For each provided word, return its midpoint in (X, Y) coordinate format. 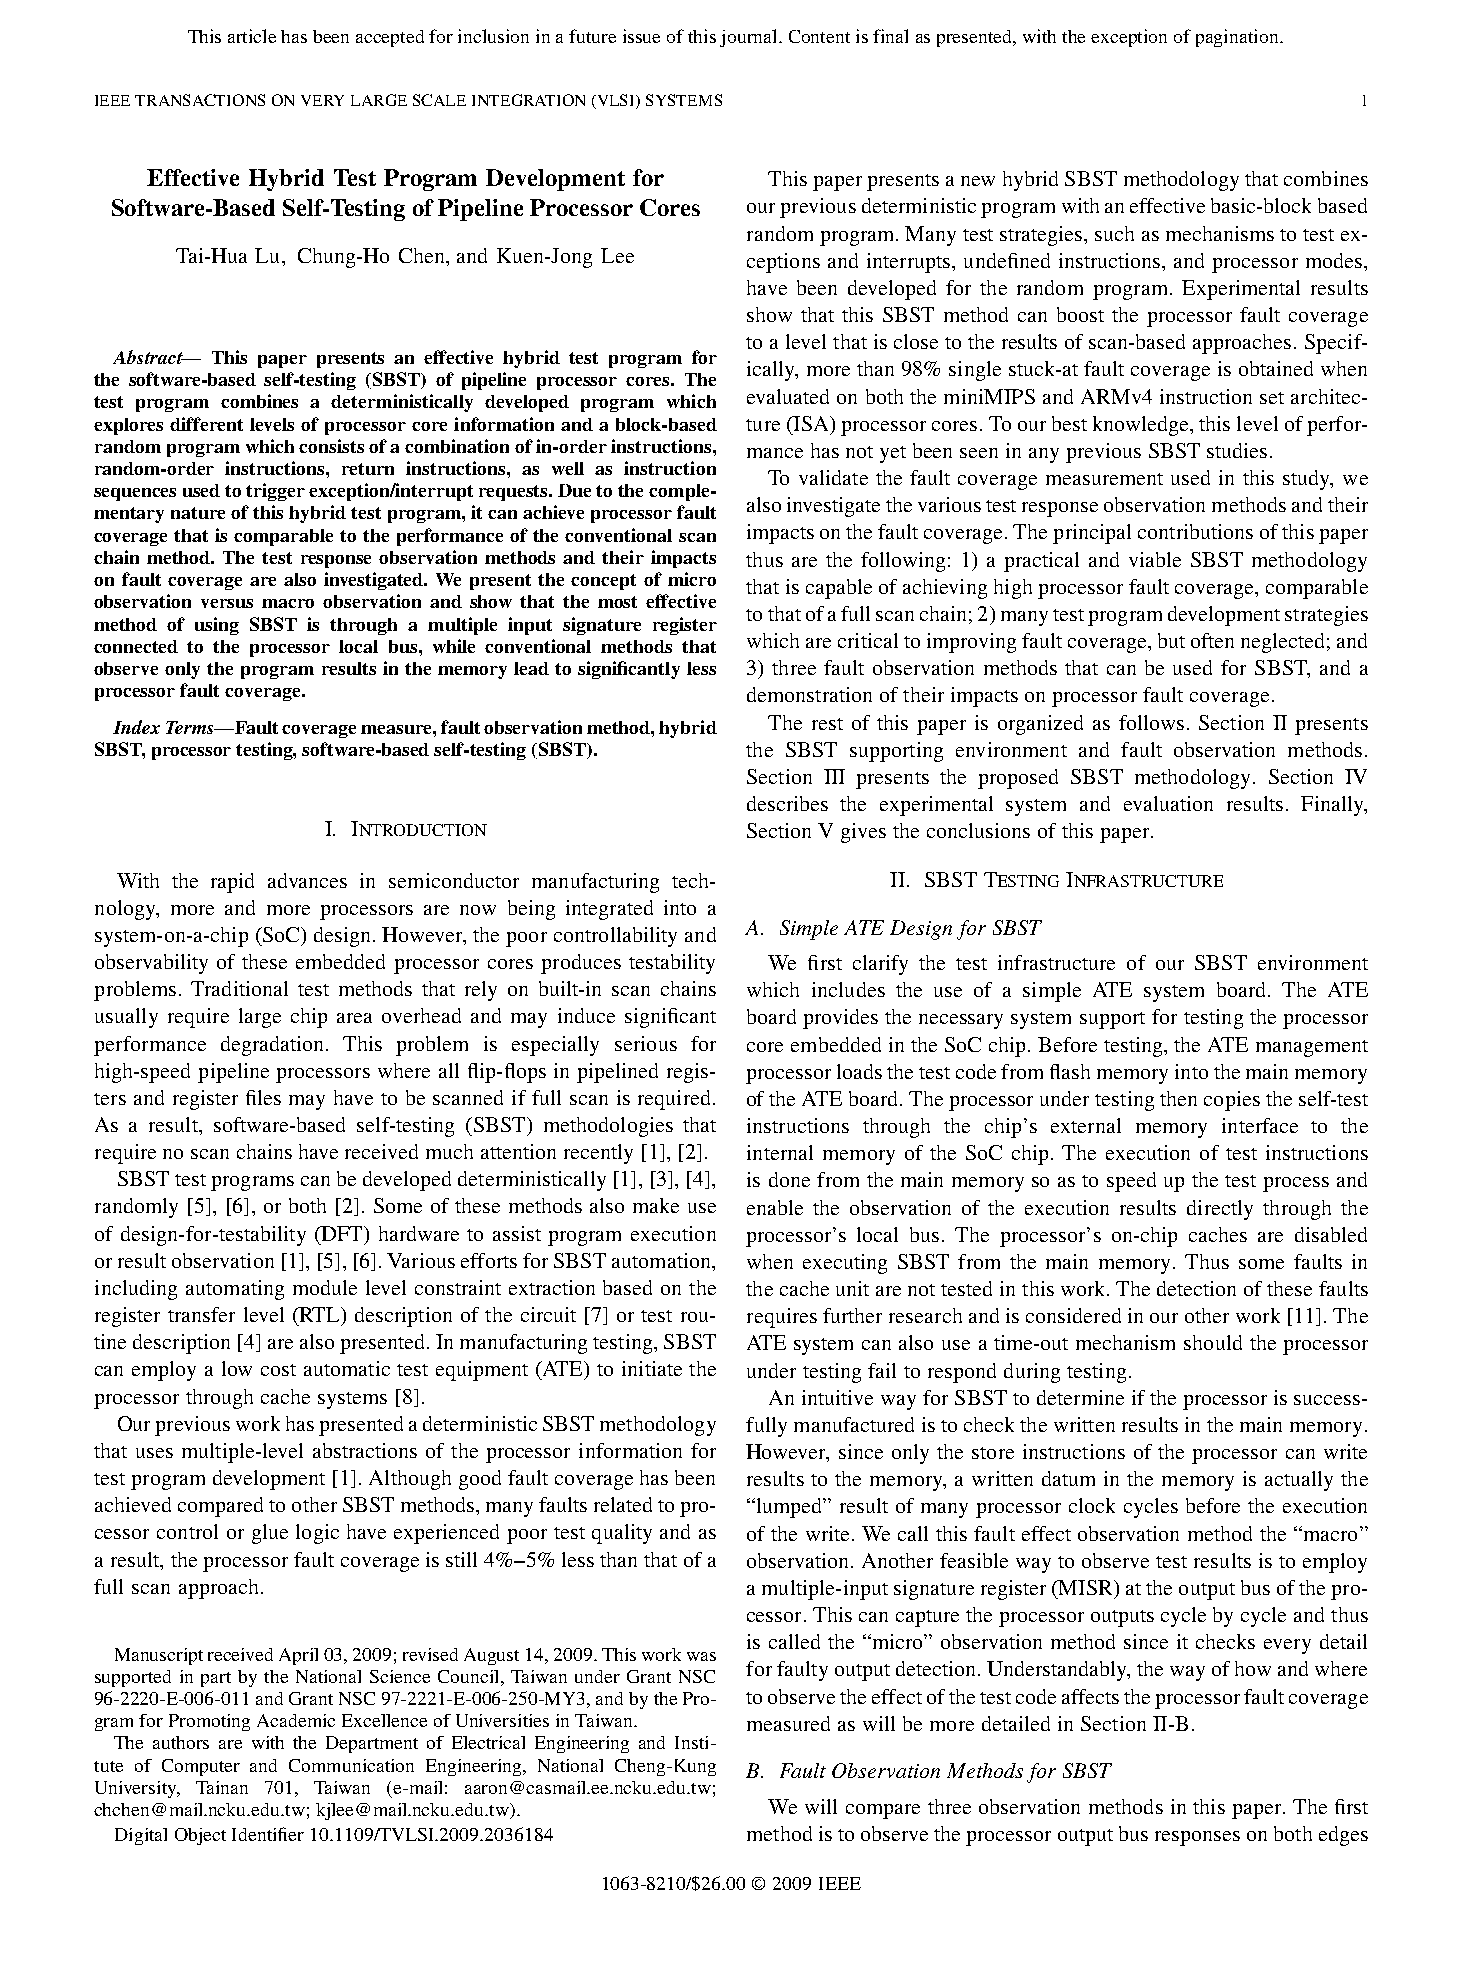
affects (1090, 1696)
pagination (1239, 38)
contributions (1195, 531)
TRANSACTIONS (200, 100)
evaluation (1168, 803)
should (1213, 1342)
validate (833, 477)
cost (278, 1370)
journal (750, 38)
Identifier (268, 1834)
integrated (609, 910)
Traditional (239, 988)
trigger (275, 492)
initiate (652, 1368)
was (701, 1656)
